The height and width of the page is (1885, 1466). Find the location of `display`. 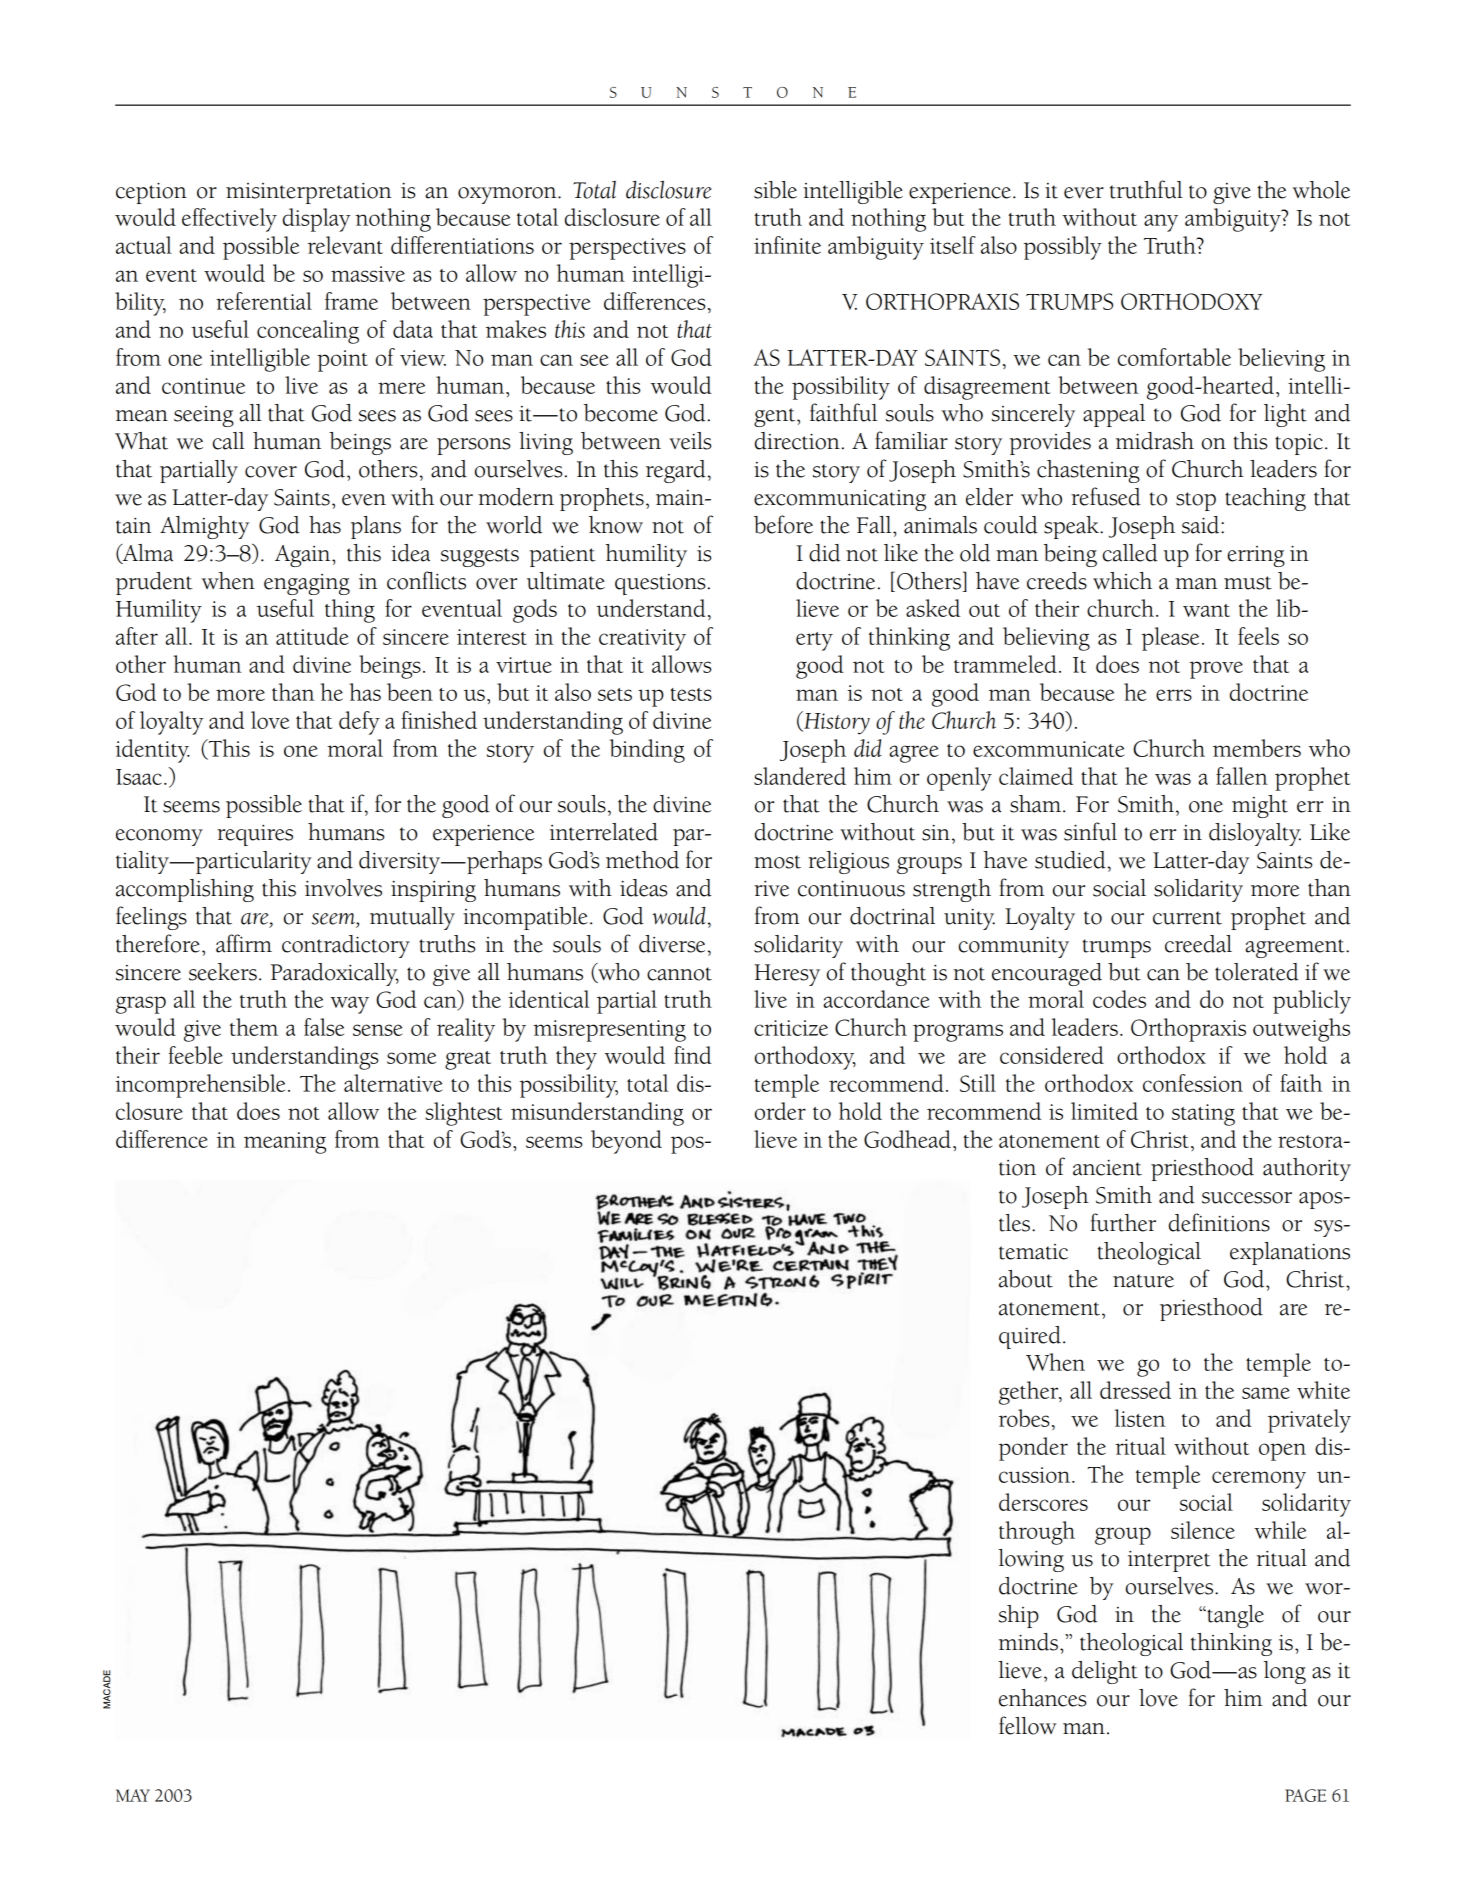

display is located at coordinates (317, 220).
